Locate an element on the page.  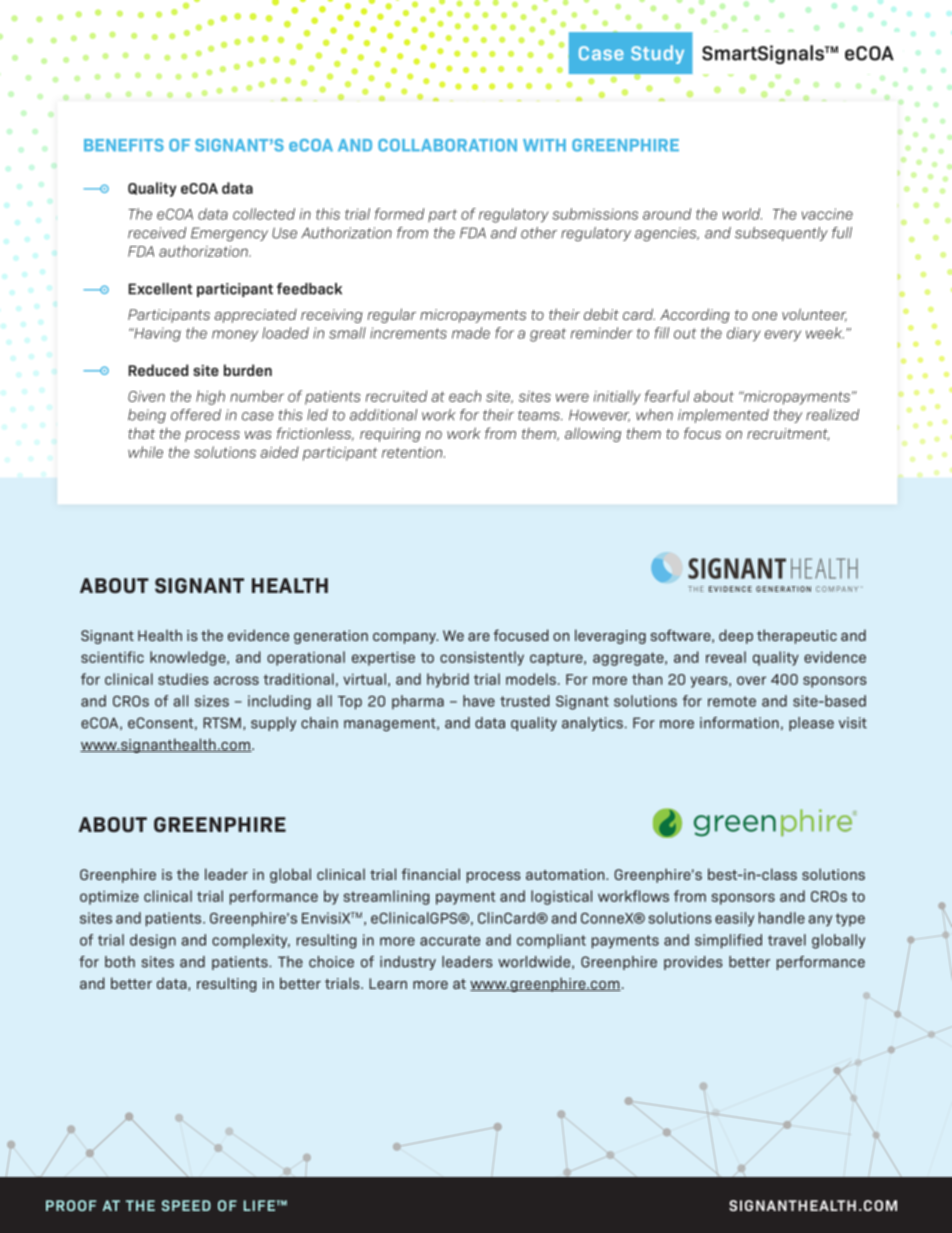
COLLABORATION is located at coordinates (447, 145).
